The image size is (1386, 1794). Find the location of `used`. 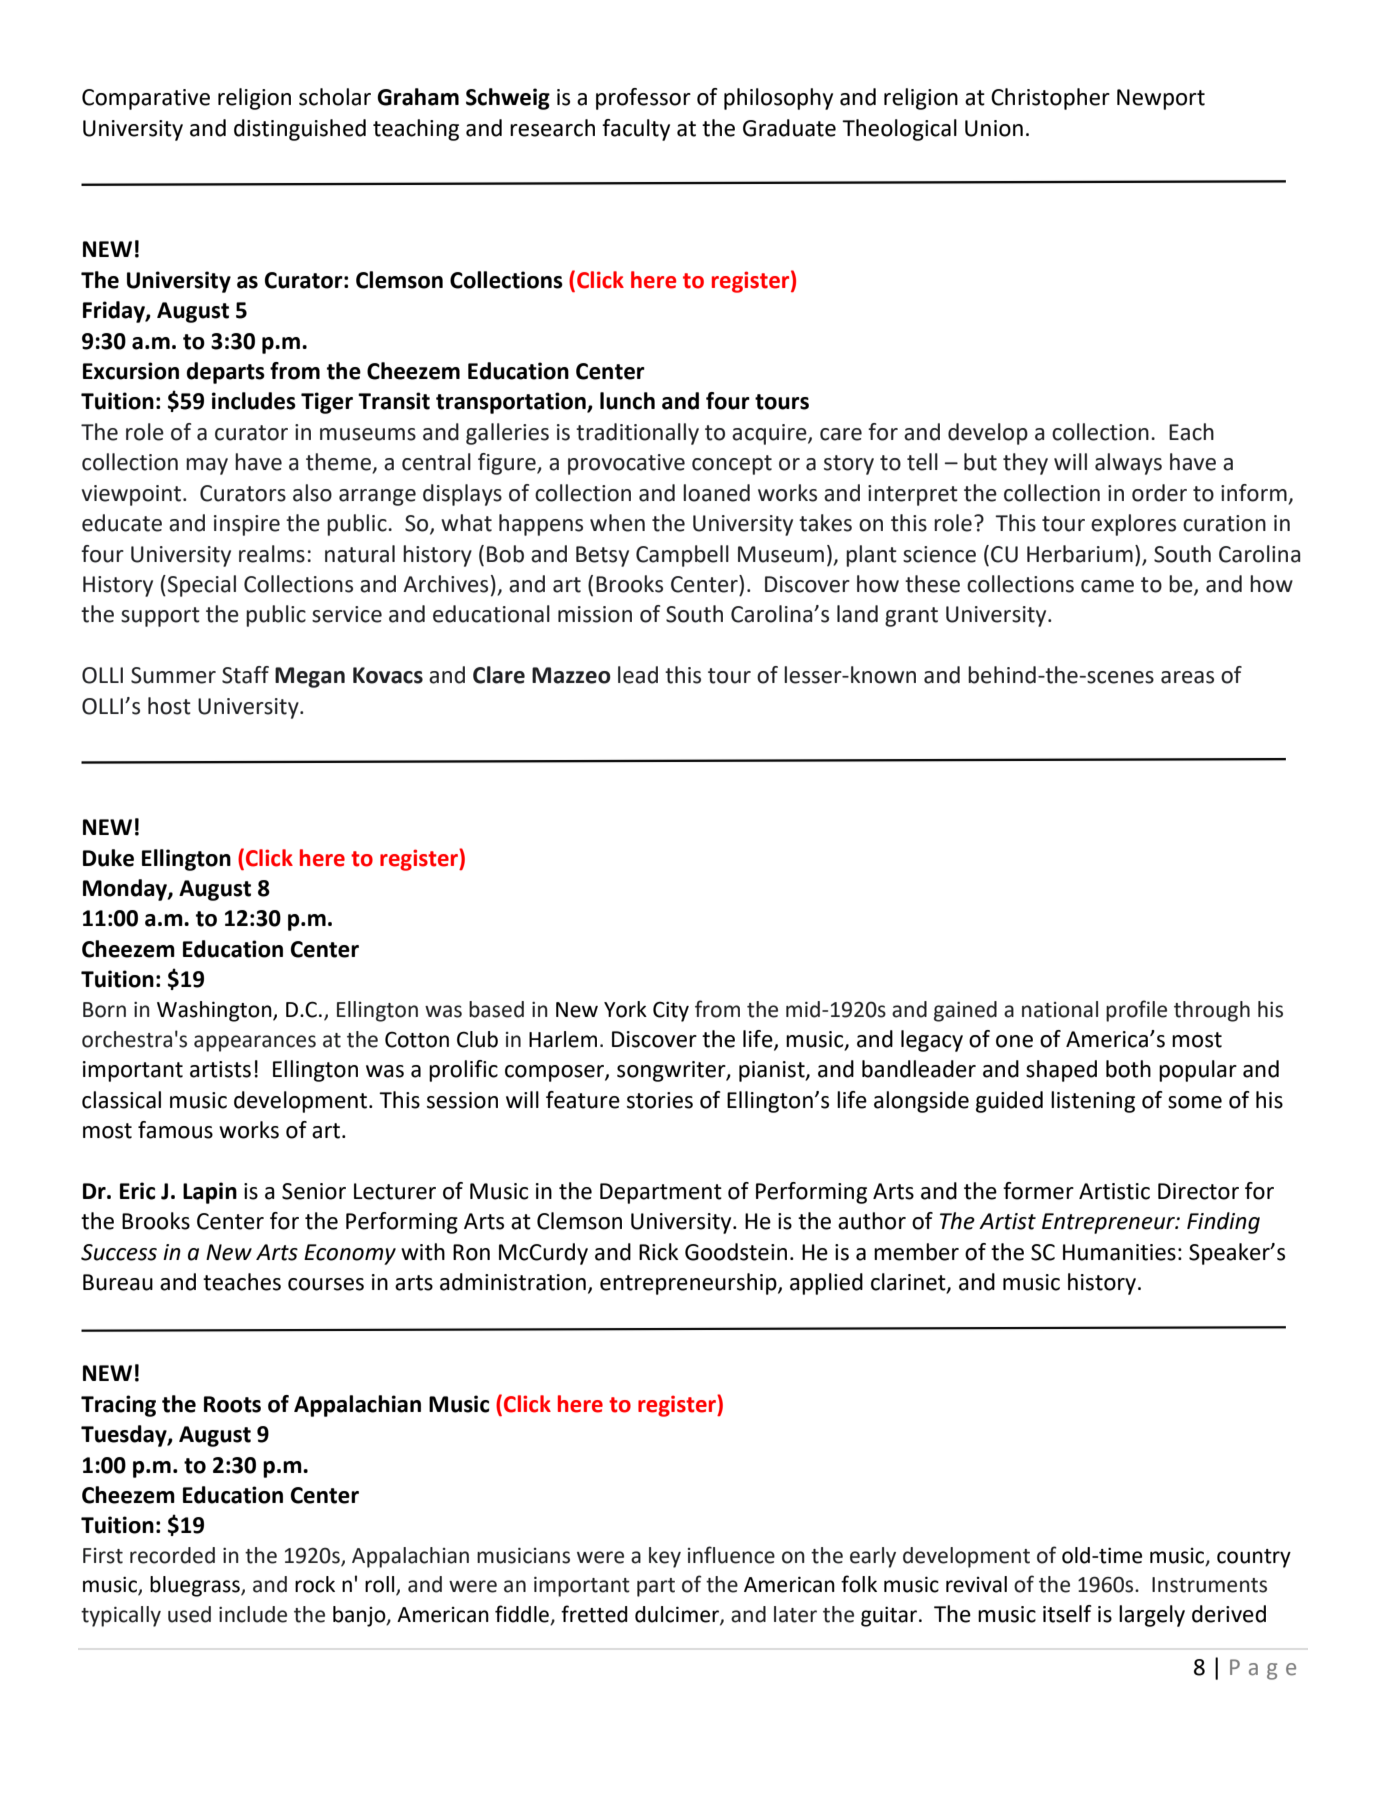

used is located at coordinates (189, 1614).
